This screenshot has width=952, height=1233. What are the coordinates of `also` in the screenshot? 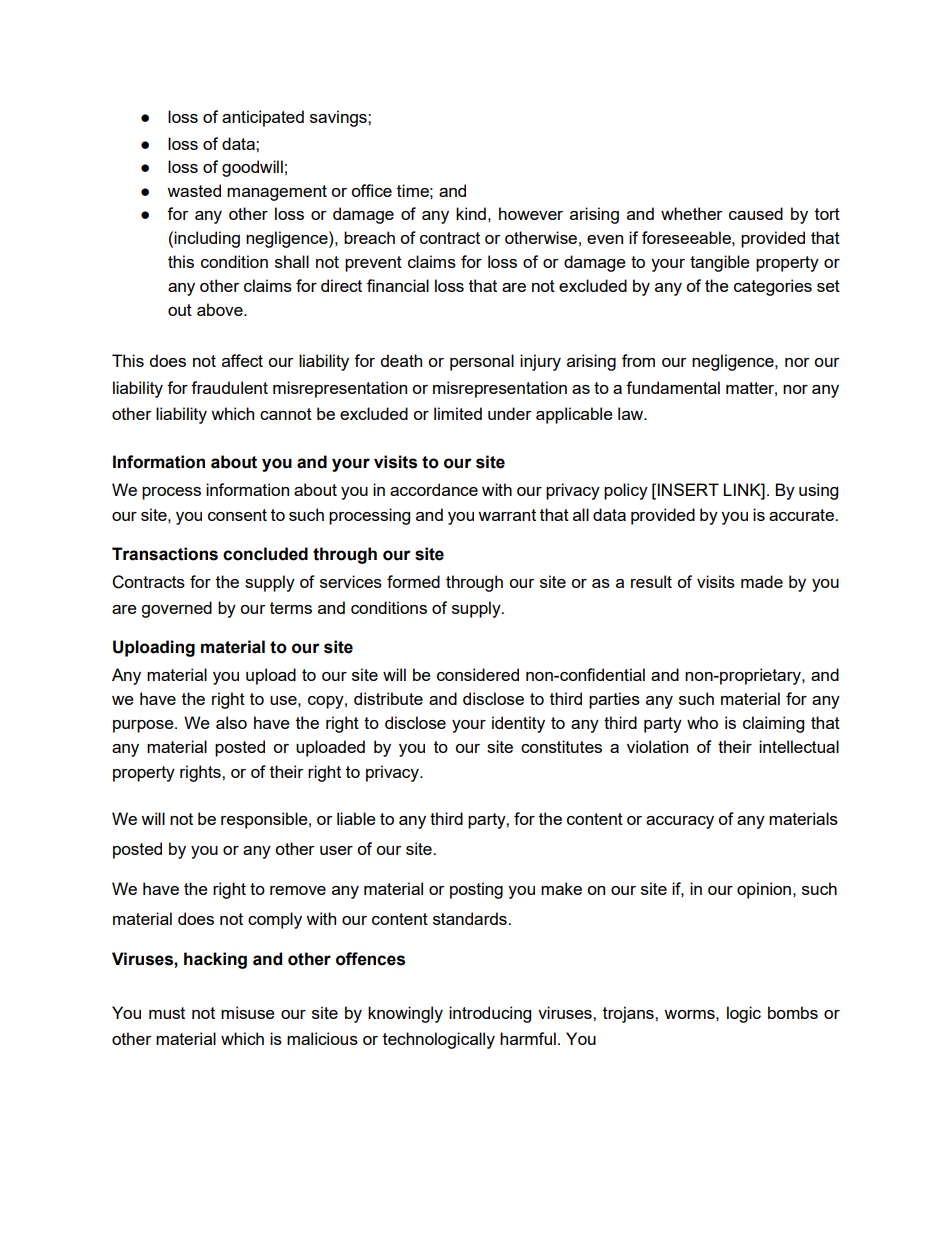 It's located at (231, 722).
